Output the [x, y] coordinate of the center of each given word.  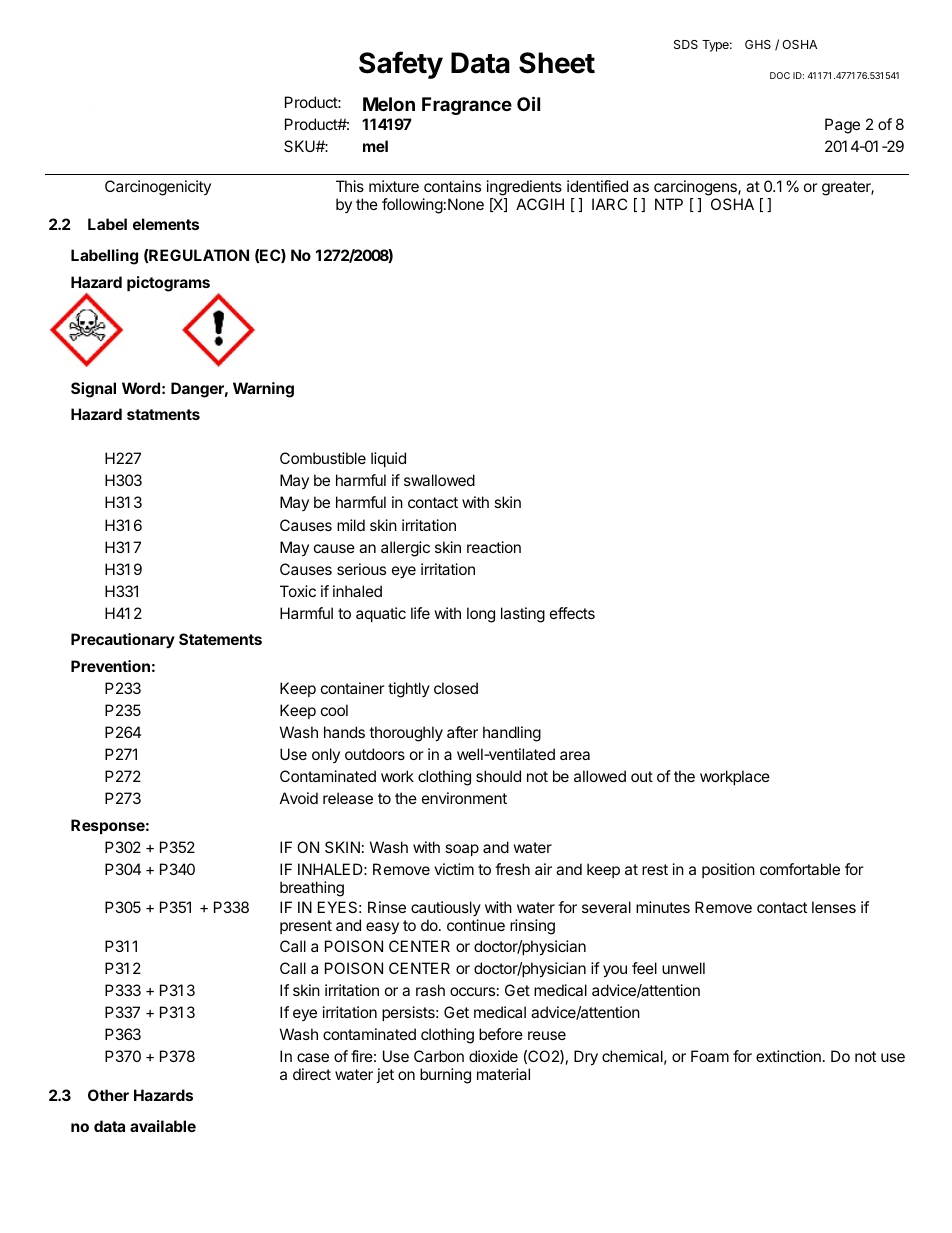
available [163, 1126]
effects [572, 613]
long [481, 615]
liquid [388, 459]
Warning [263, 390]
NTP [669, 204]
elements [166, 224]
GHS [758, 44]
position [728, 870]
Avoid [299, 798]
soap [462, 850]
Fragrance [467, 106]
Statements [220, 639]
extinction [788, 1056]
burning [445, 1076]
